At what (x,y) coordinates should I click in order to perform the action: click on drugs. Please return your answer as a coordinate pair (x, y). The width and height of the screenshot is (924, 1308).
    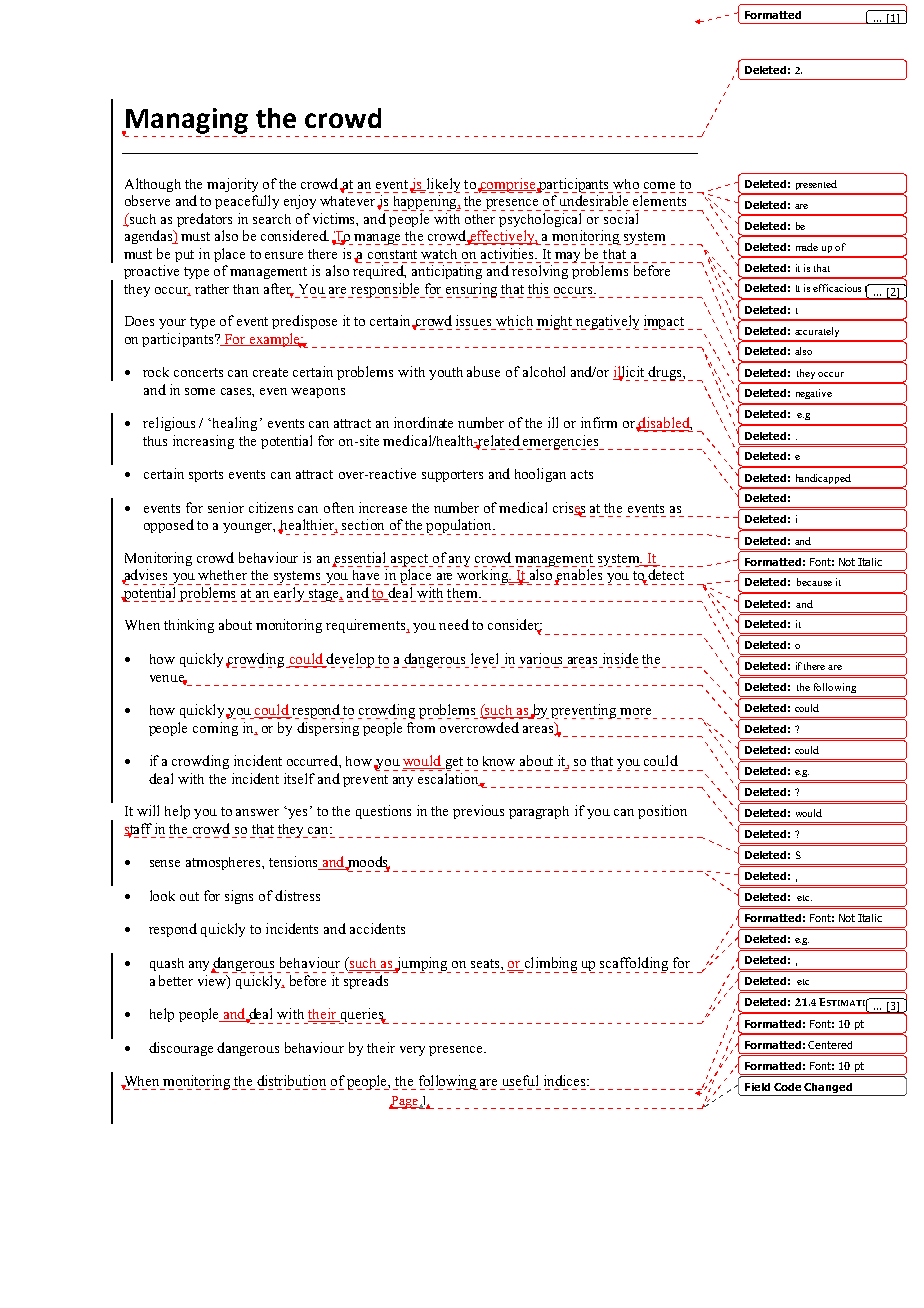
    Looking at the image, I should click on (665, 373).
